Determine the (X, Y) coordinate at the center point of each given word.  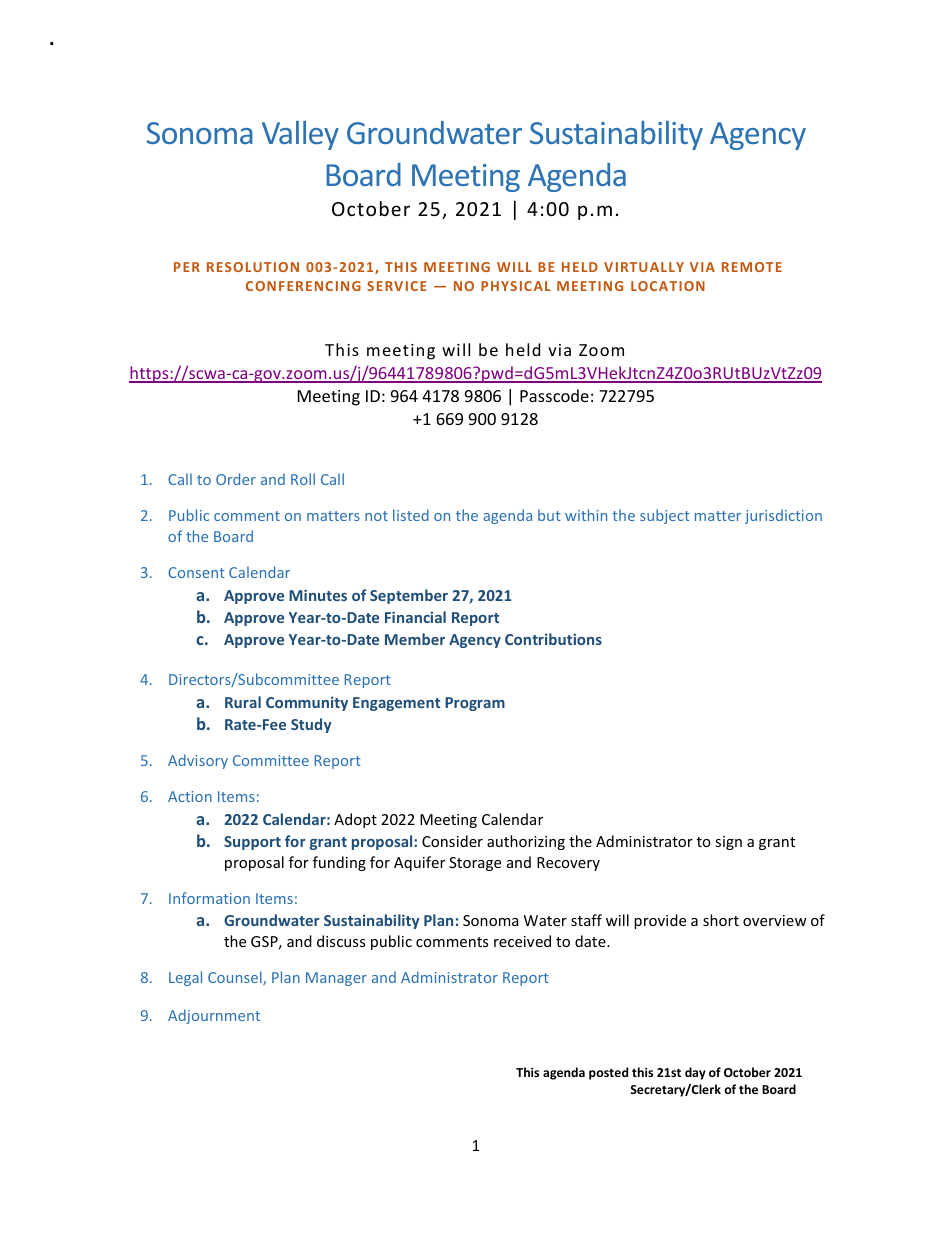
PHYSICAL (516, 286)
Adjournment (214, 1016)
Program (475, 704)
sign (728, 843)
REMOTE (752, 267)
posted (608, 1073)
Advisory (198, 761)
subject (665, 516)
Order (236, 479)
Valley (300, 135)
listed (411, 515)
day (695, 1073)
